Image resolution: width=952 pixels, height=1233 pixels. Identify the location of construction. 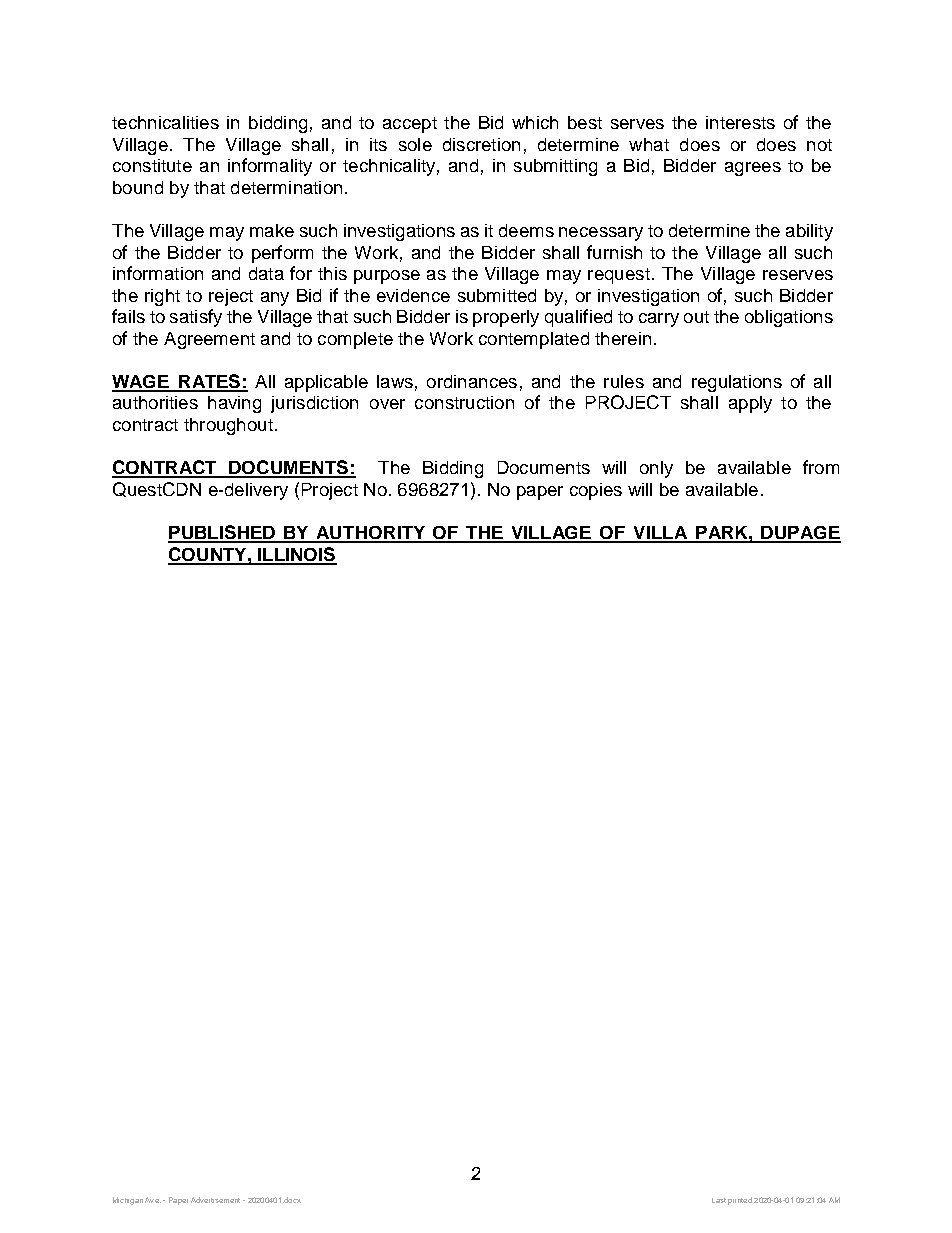
(464, 402).
